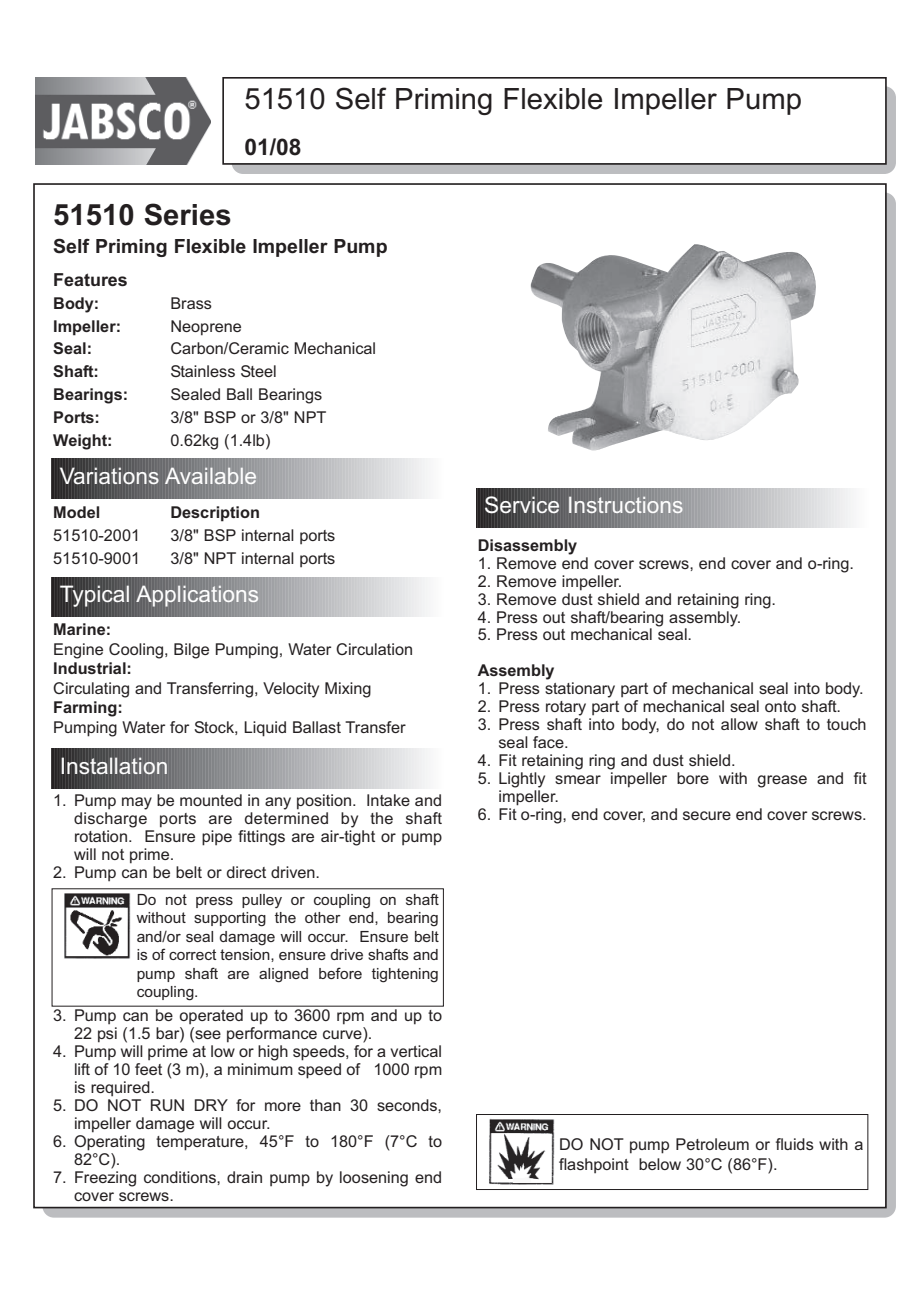  Describe the element at coordinates (191, 651) in the image. I see `Bilge` at that location.
